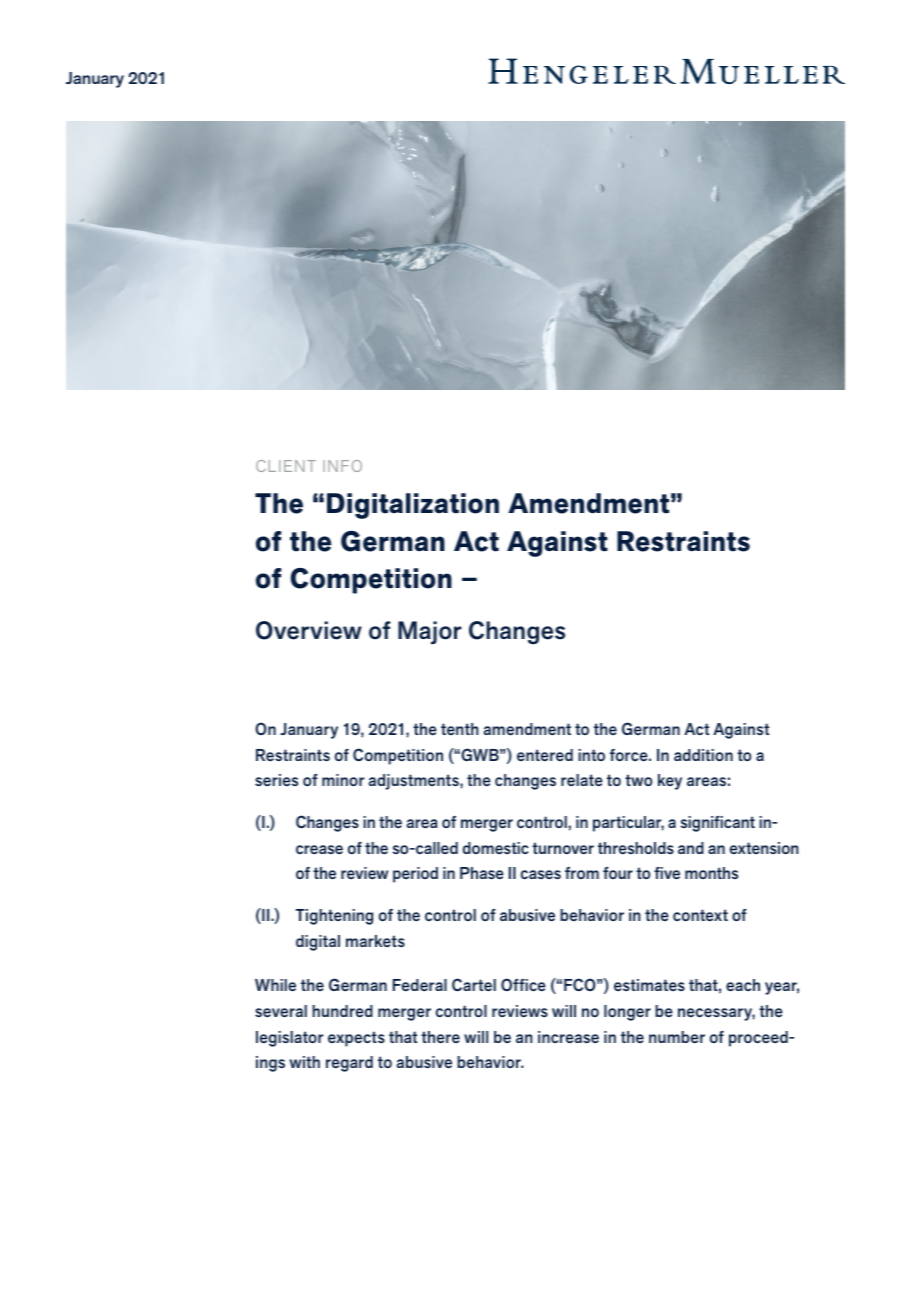 This screenshot has width=924, height=1308. Describe the element at coordinates (691, 848) in the screenshot. I see `and` at that location.
